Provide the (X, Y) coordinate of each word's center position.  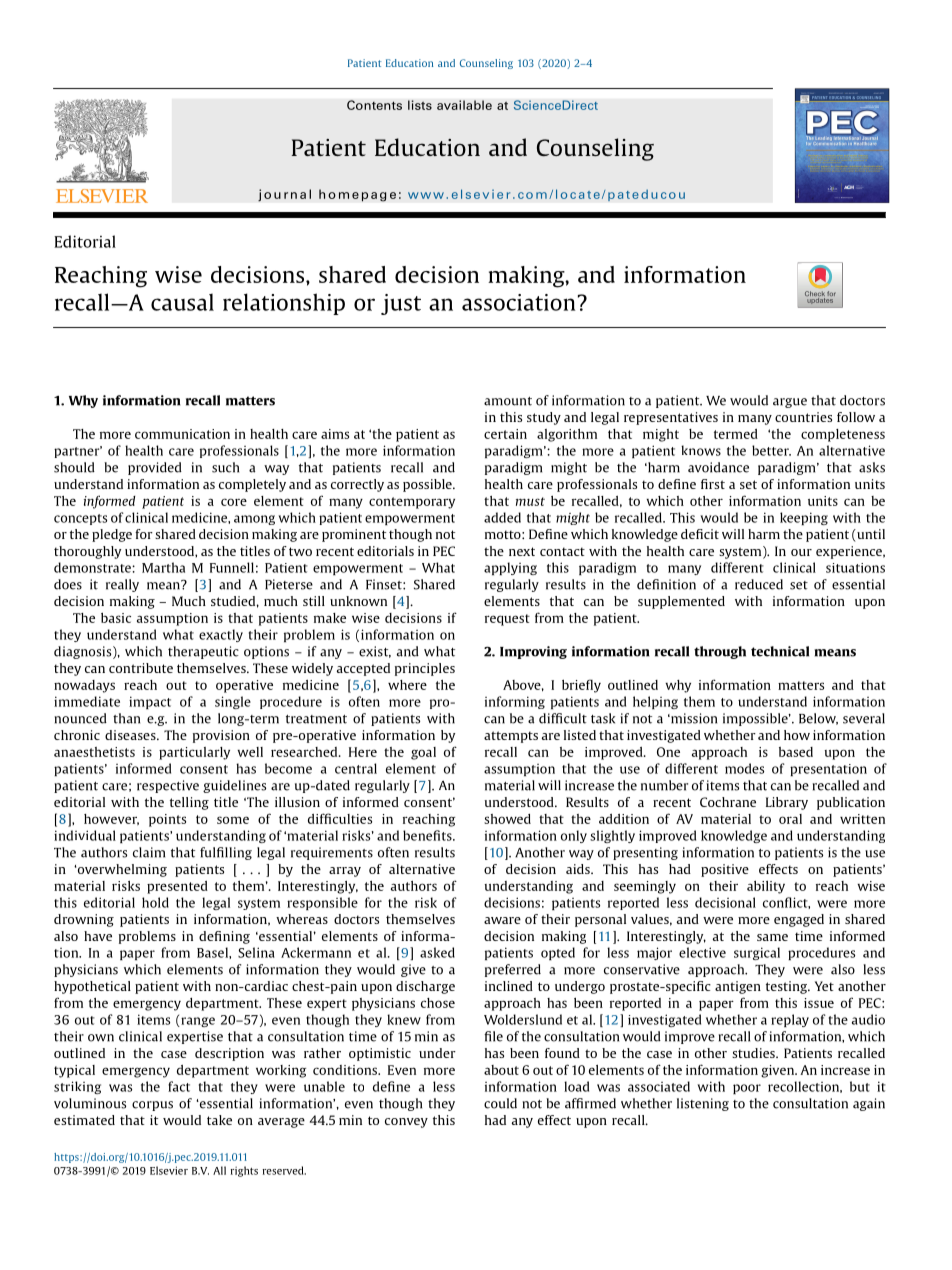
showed (507, 819)
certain (505, 434)
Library (787, 803)
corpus (152, 1106)
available (464, 105)
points (167, 820)
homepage (357, 195)
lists (420, 105)
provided (155, 468)
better (771, 450)
